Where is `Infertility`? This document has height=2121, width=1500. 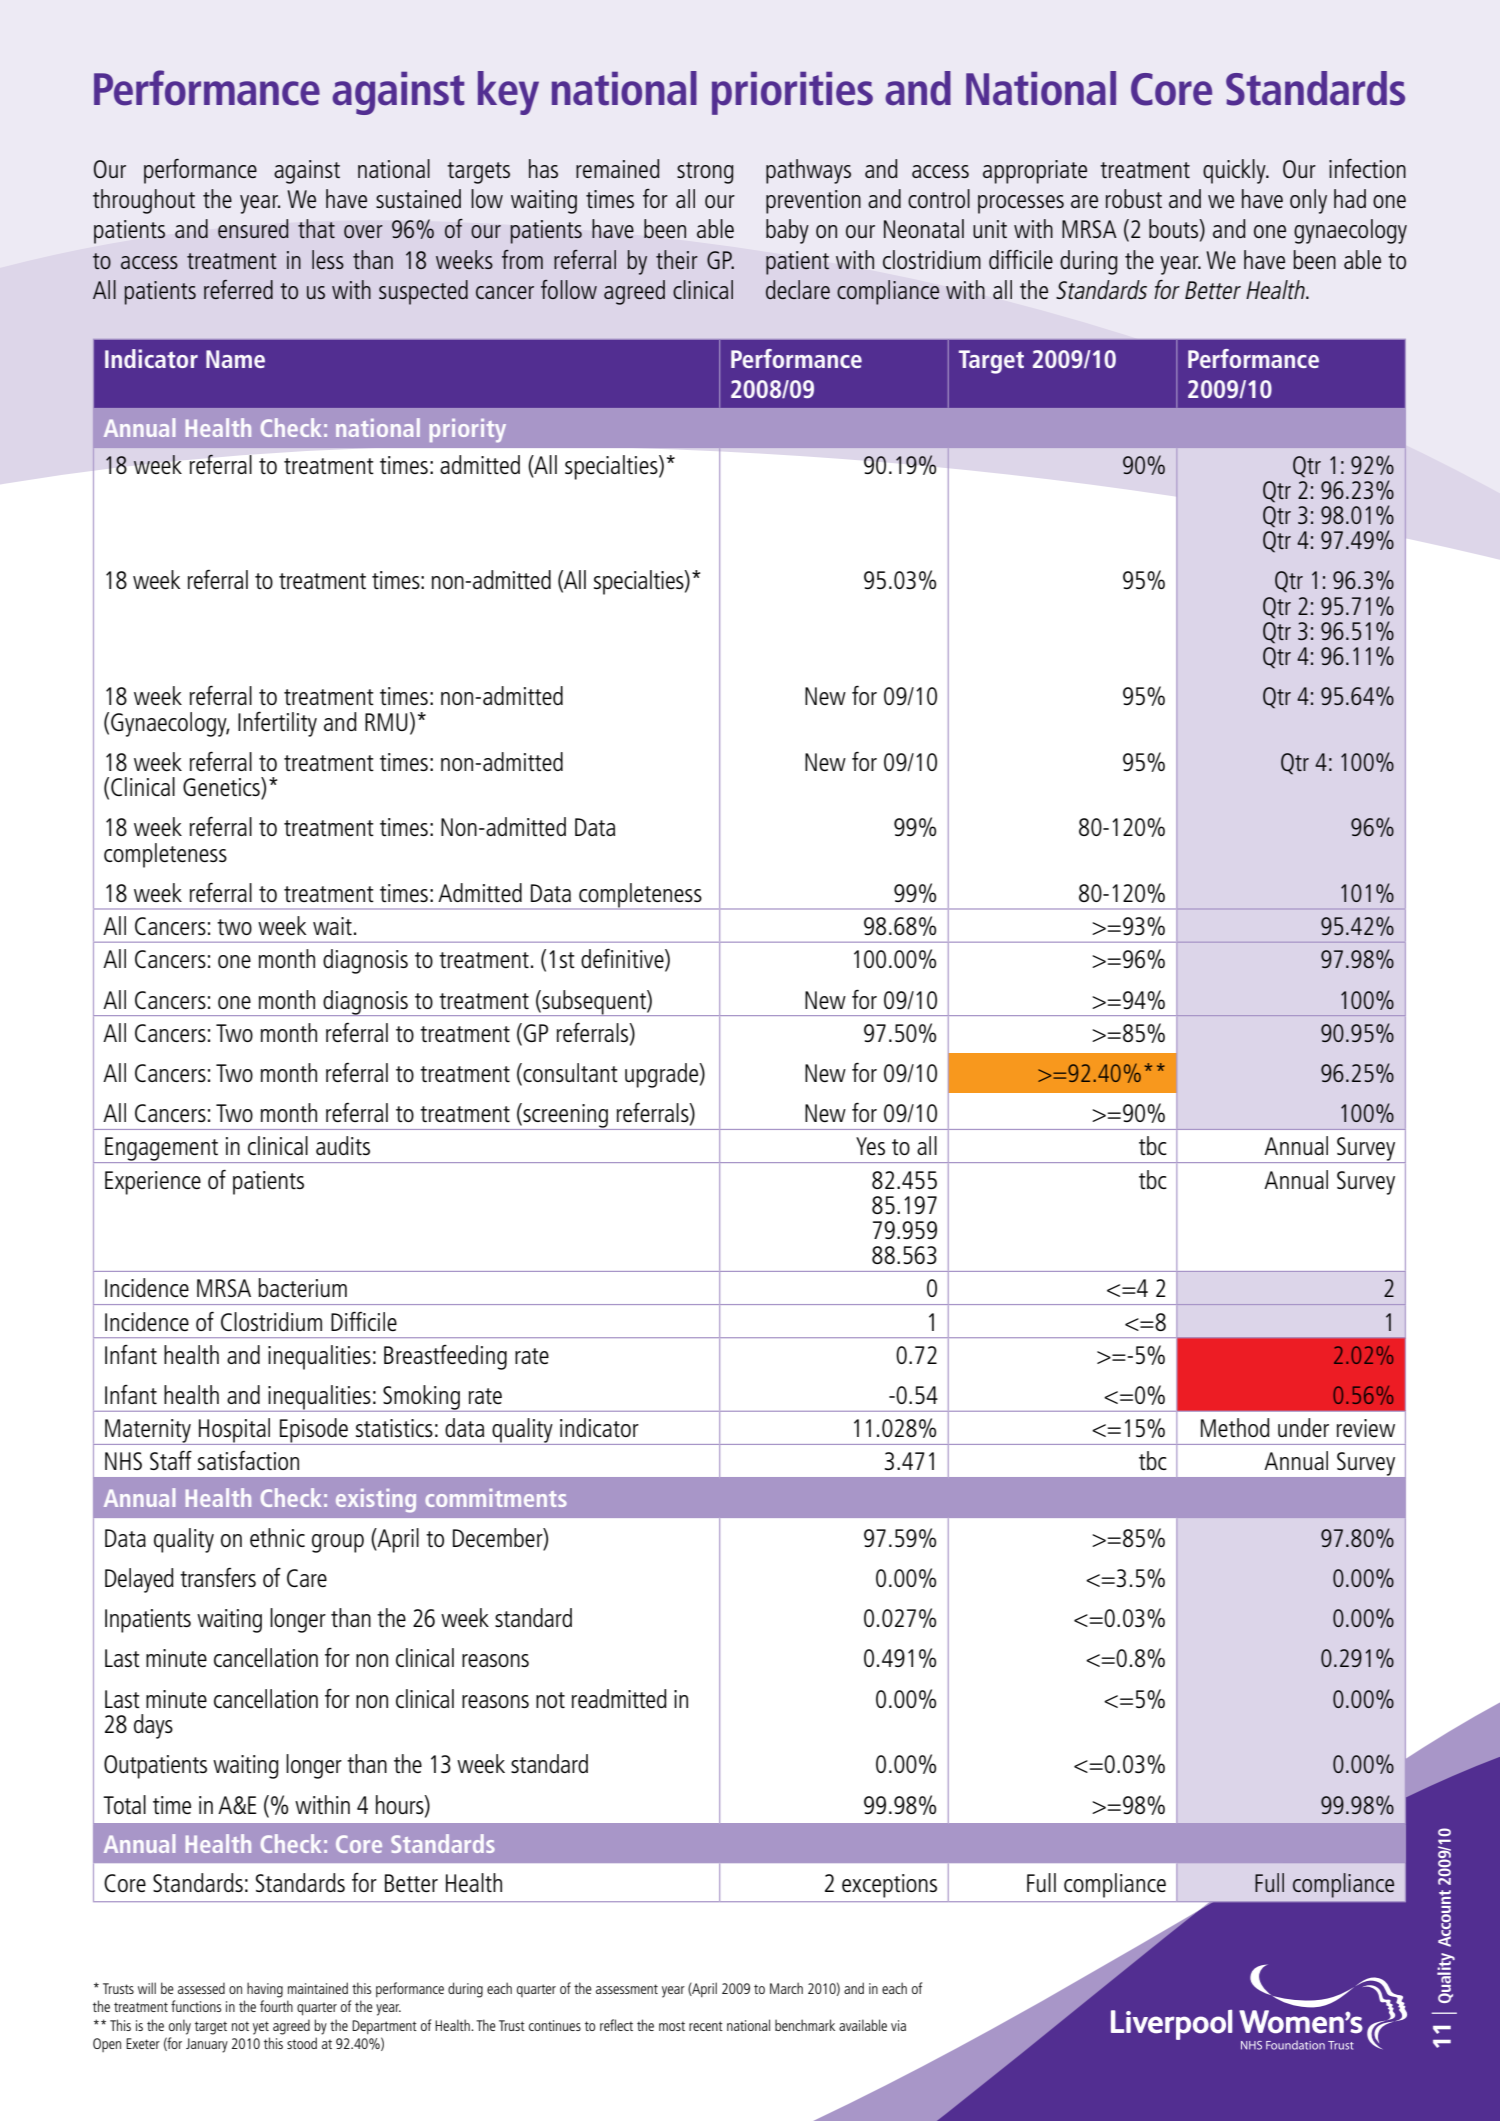 Infertility is located at coordinates (277, 724).
